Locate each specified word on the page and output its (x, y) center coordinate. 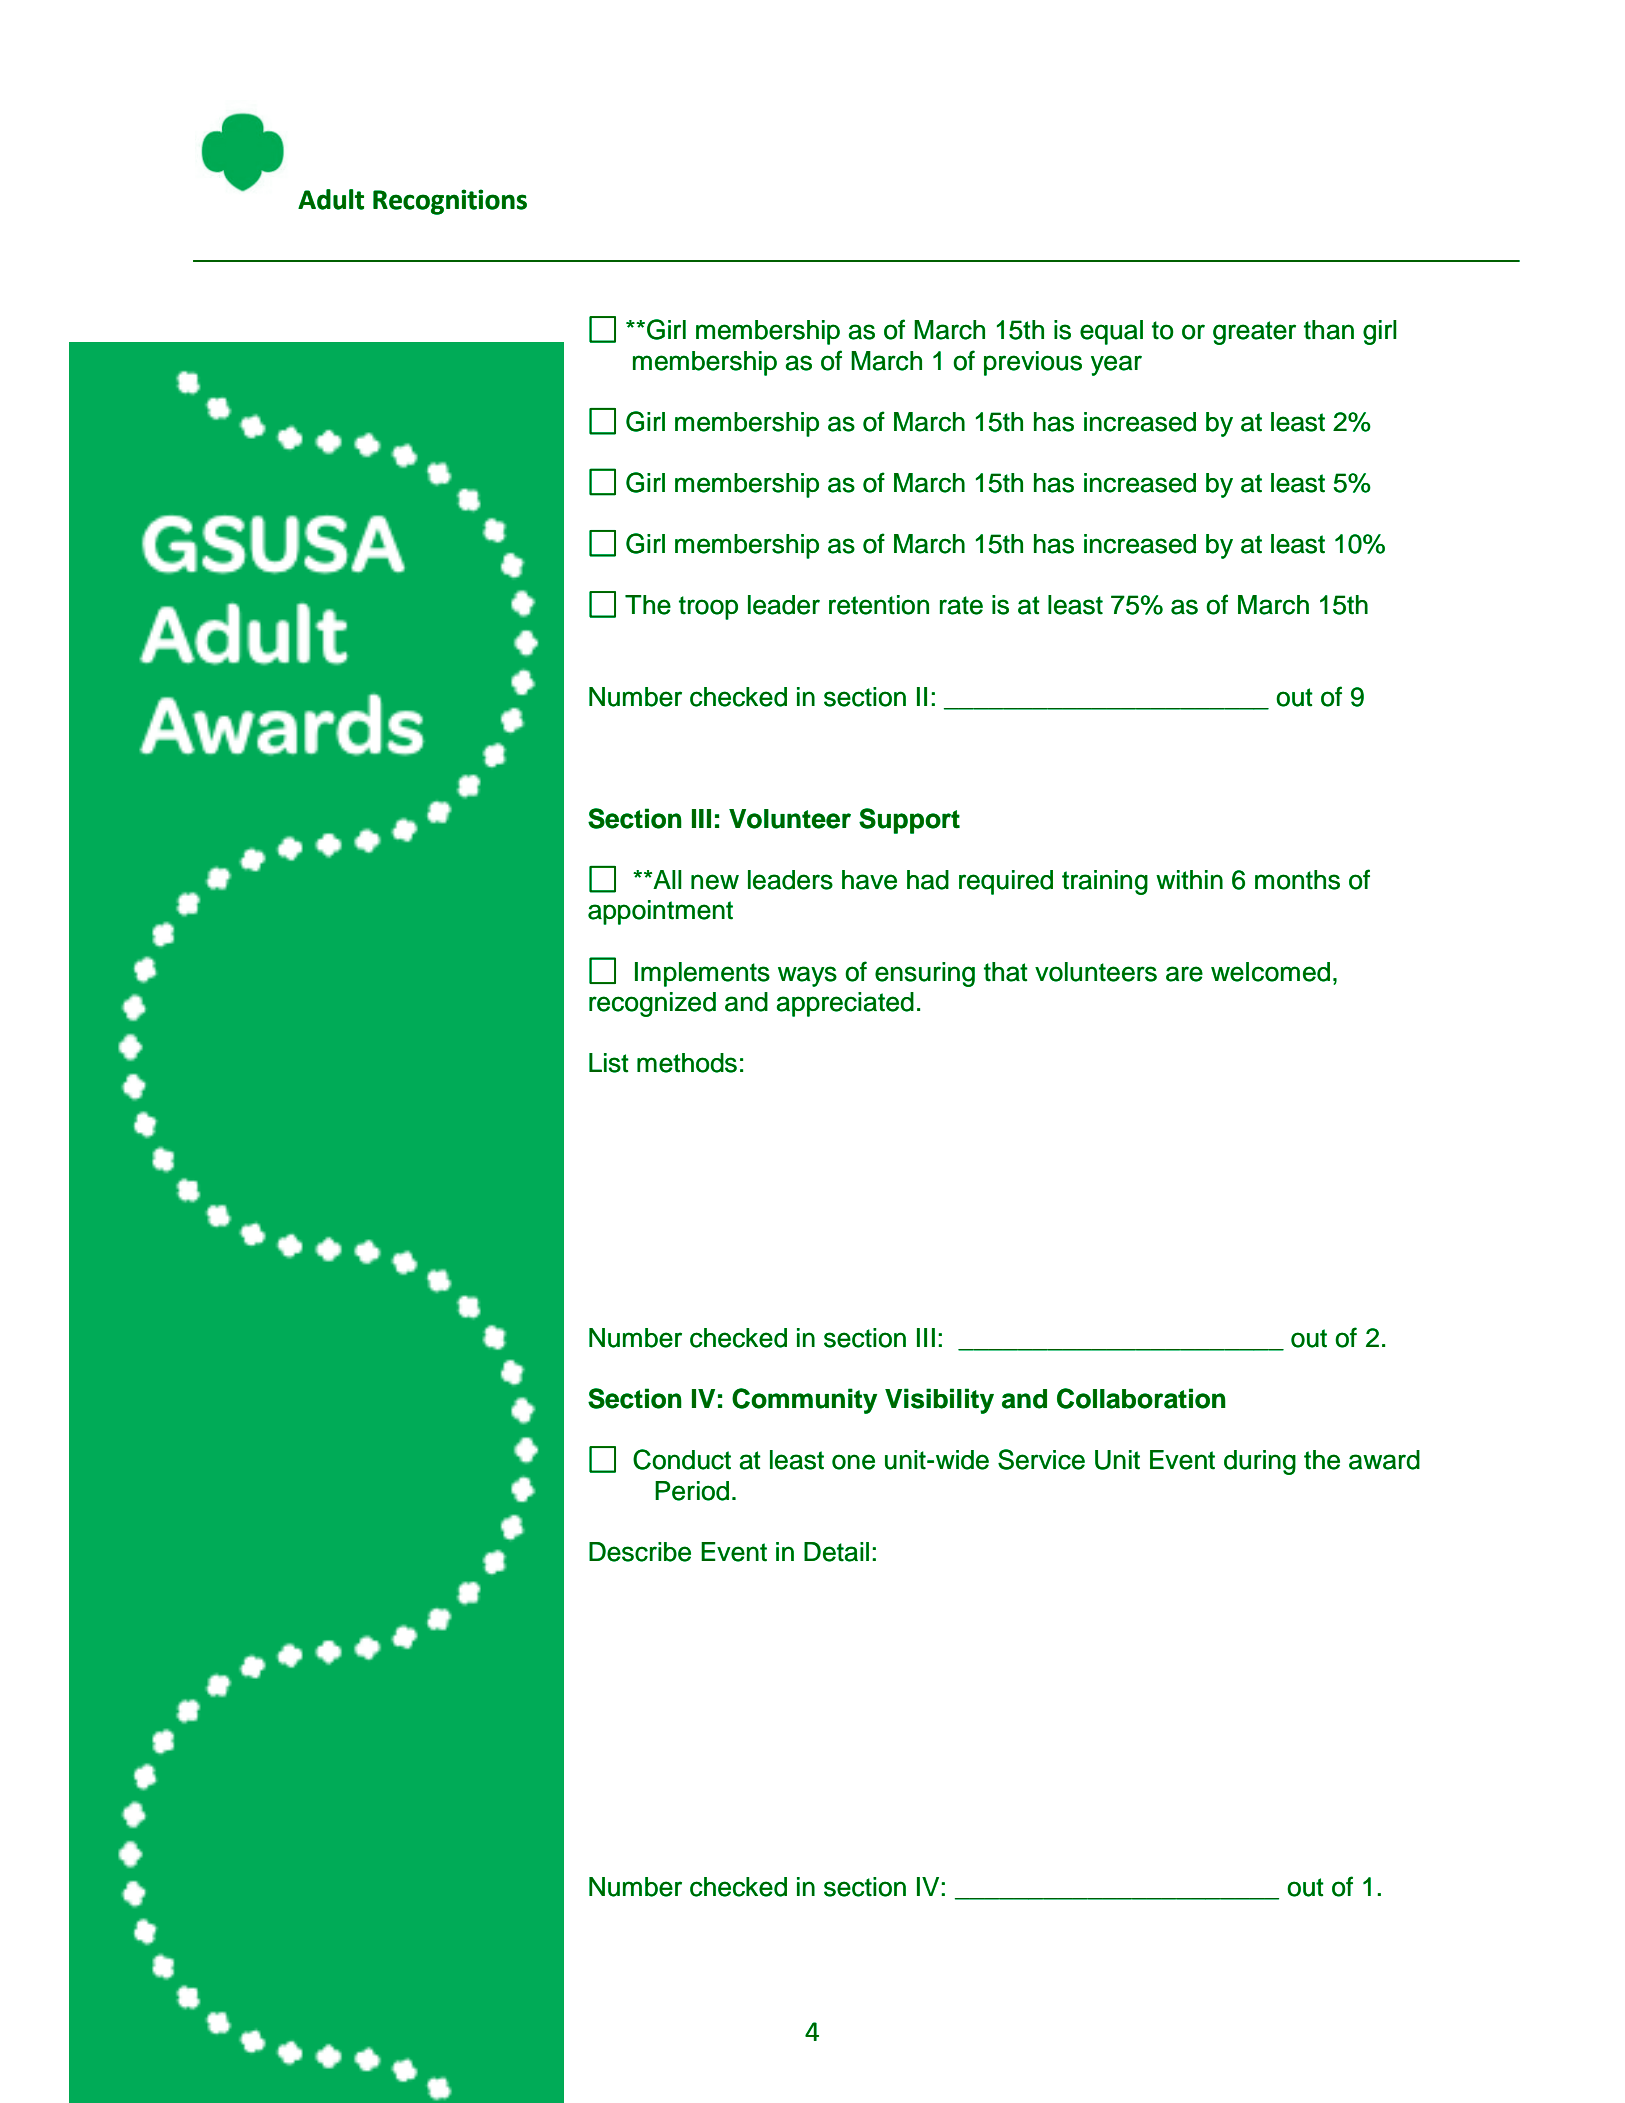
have (869, 880)
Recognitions (450, 202)
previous (1033, 363)
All (667, 879)
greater (1254, 333)
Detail (836, 1552)
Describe (640, 1552)
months (1297, 880)
